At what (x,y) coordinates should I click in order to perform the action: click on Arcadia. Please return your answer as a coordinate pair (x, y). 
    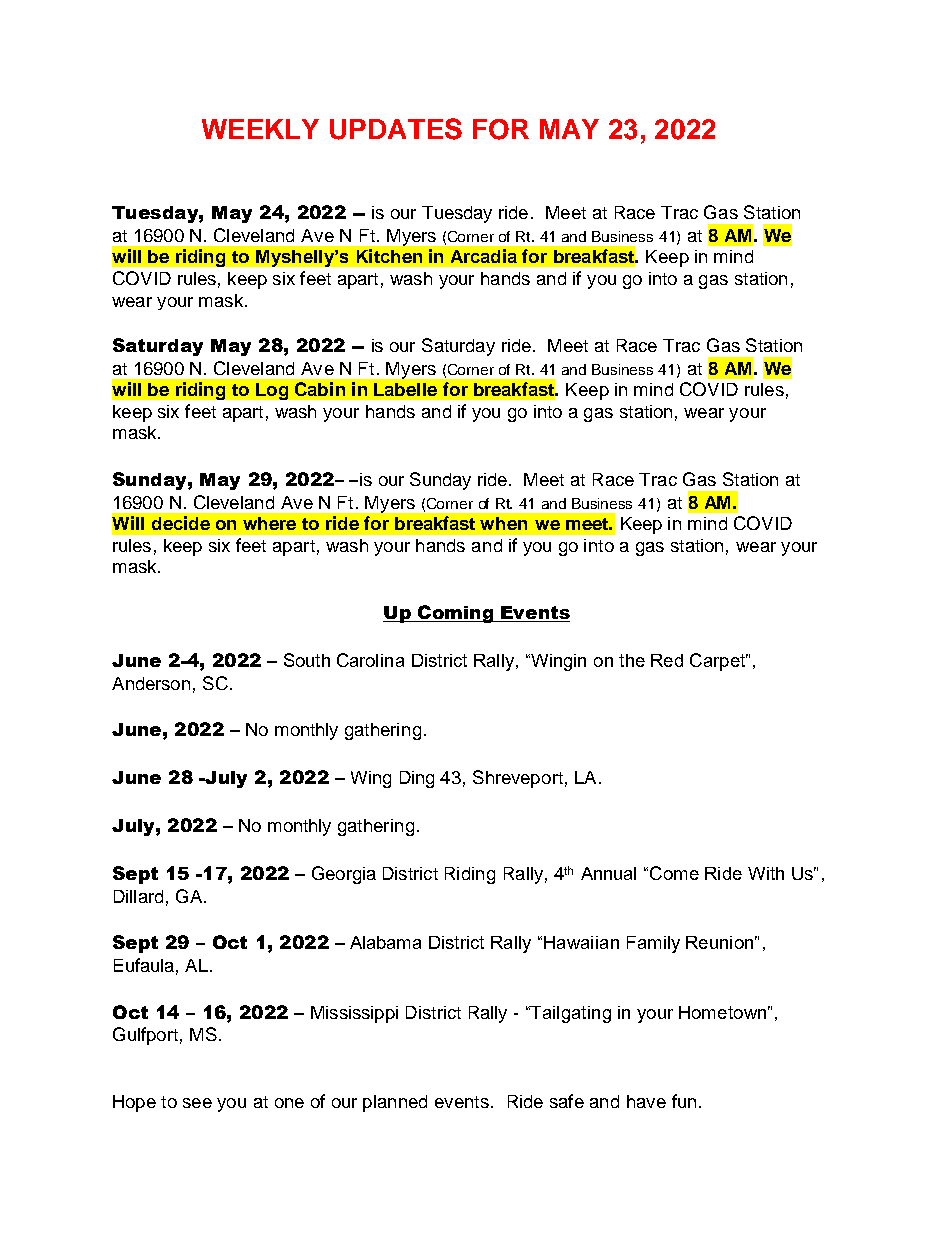
    Looking at the image, I should click on (484, 256).
